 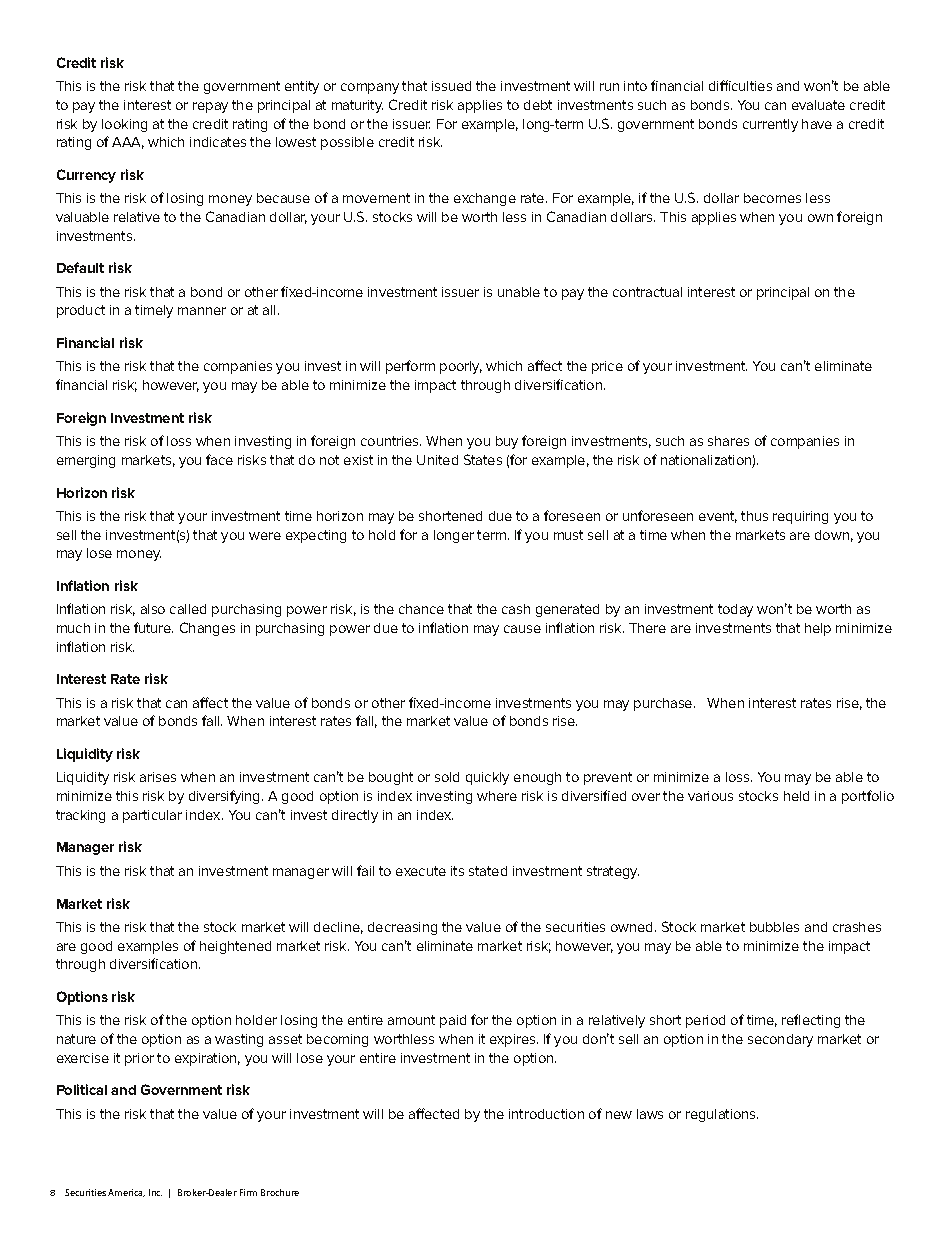 I want to click on face, so click(x=219, y=459).
